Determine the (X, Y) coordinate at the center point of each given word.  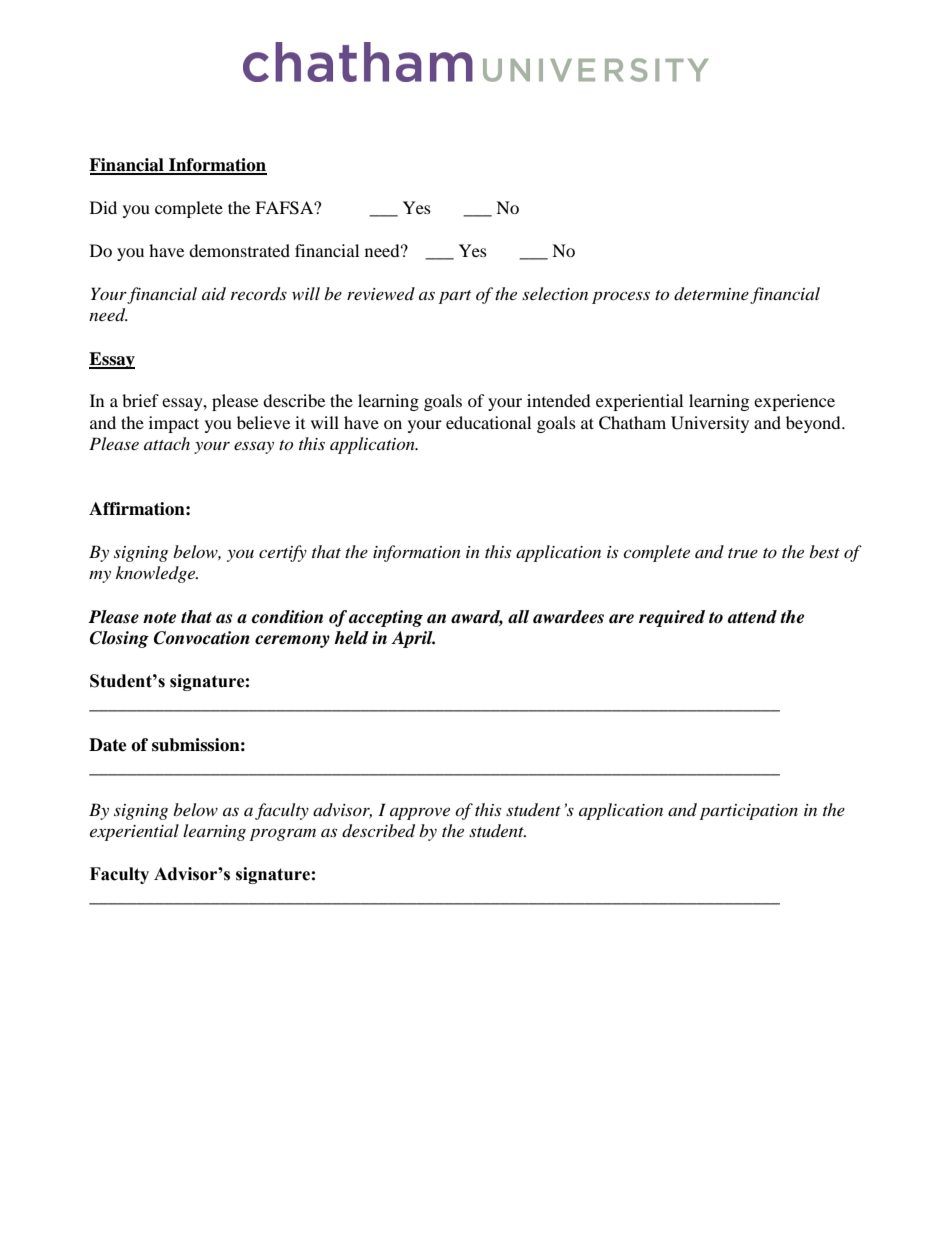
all (518, 617)
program (283, 834)
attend (752, 617)
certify (283, 553)
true (743, 553)
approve (420, 813)
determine (711, 294)
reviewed (381, 293)
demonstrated (239, 250)
